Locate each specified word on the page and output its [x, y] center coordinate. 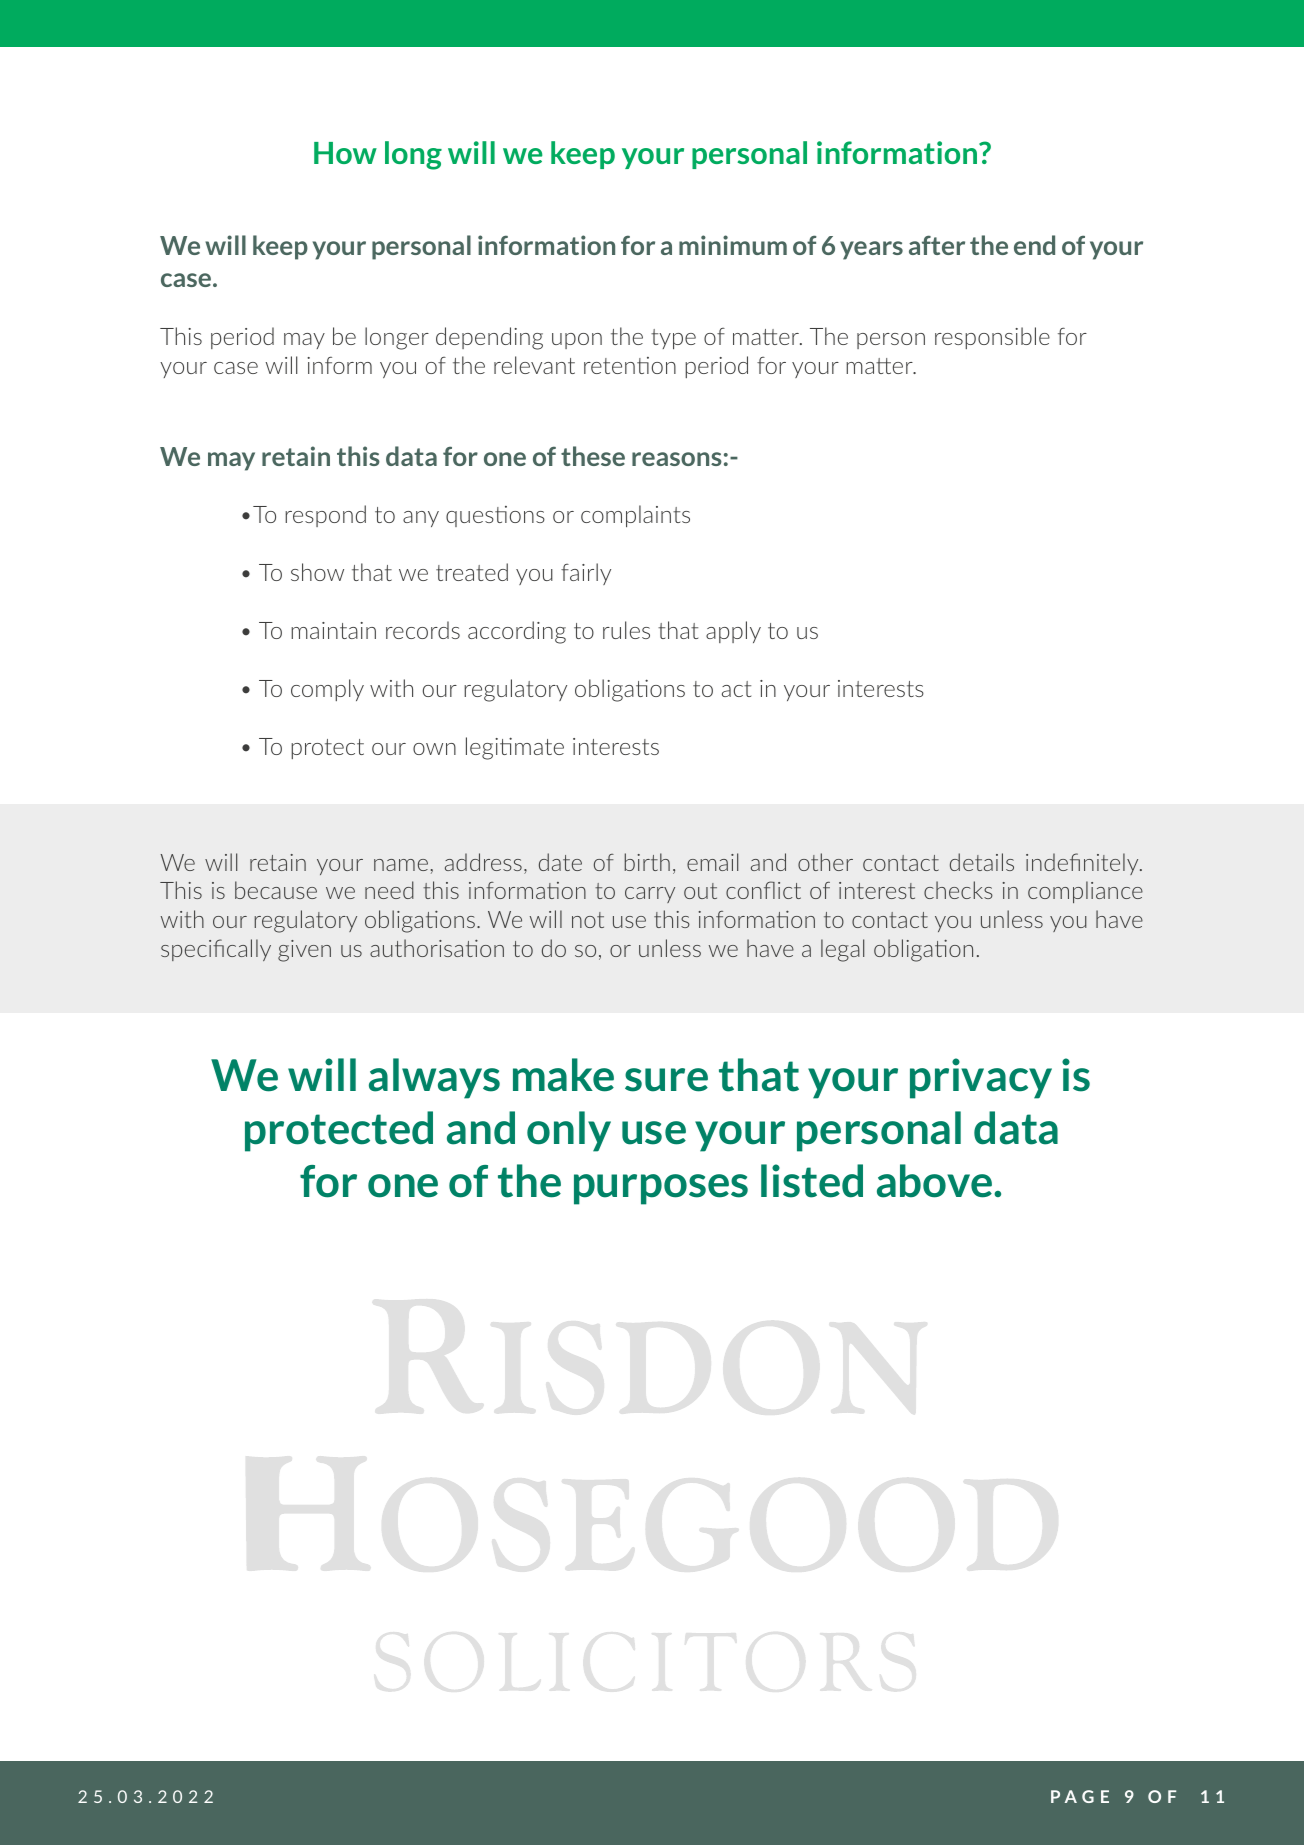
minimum [733, 245]
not [588, 920]
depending [489, 338]
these [593, 456]
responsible [992, 338]
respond [325, 516]
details [982, 862]
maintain [333, 630]
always [434, 1078]
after [937, 245]
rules [626, 630]
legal [842, 950]
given [304, 951]
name [401, 865]
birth [647, 862]
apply [733, 632]
